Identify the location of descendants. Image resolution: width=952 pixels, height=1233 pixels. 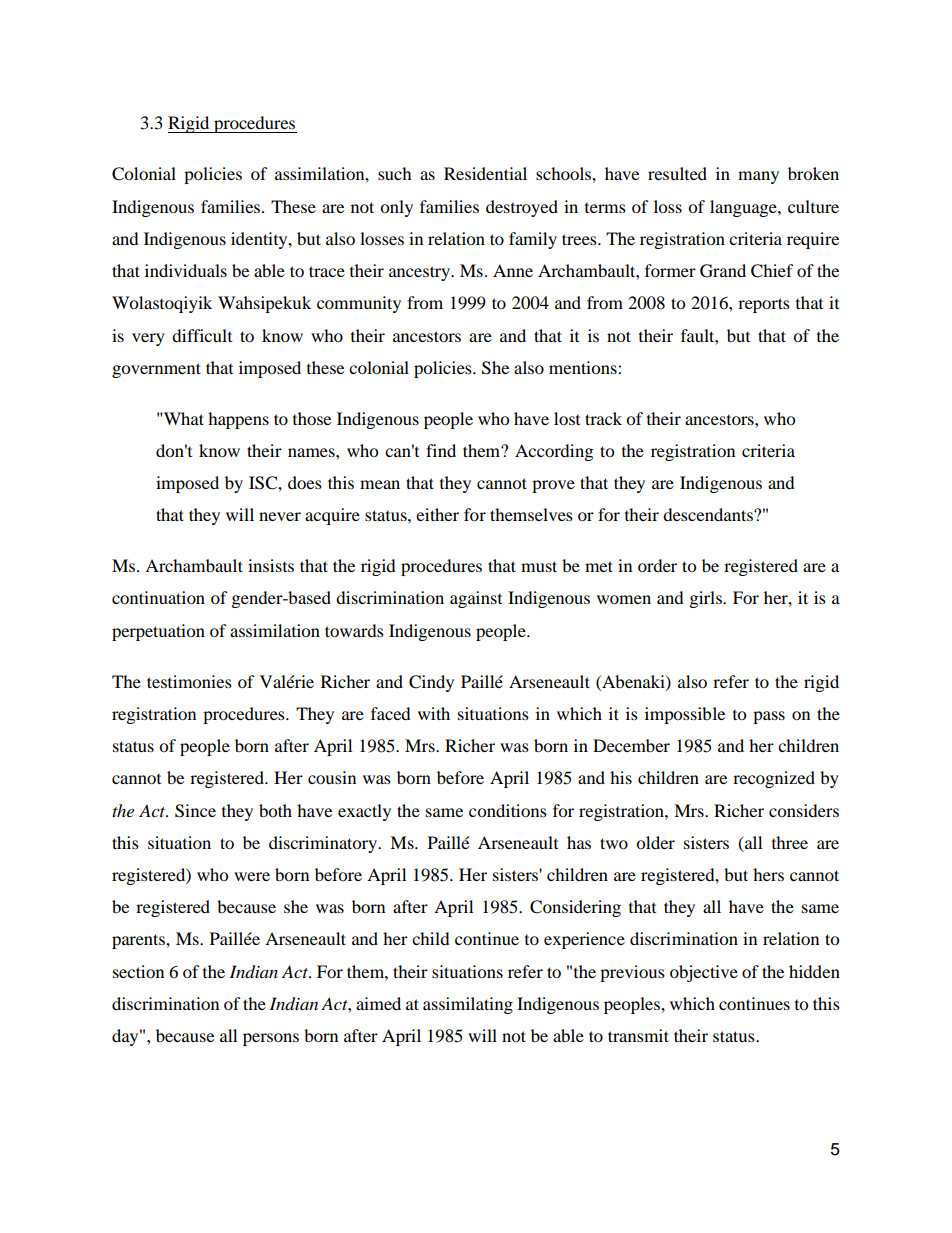
(709, 514).
